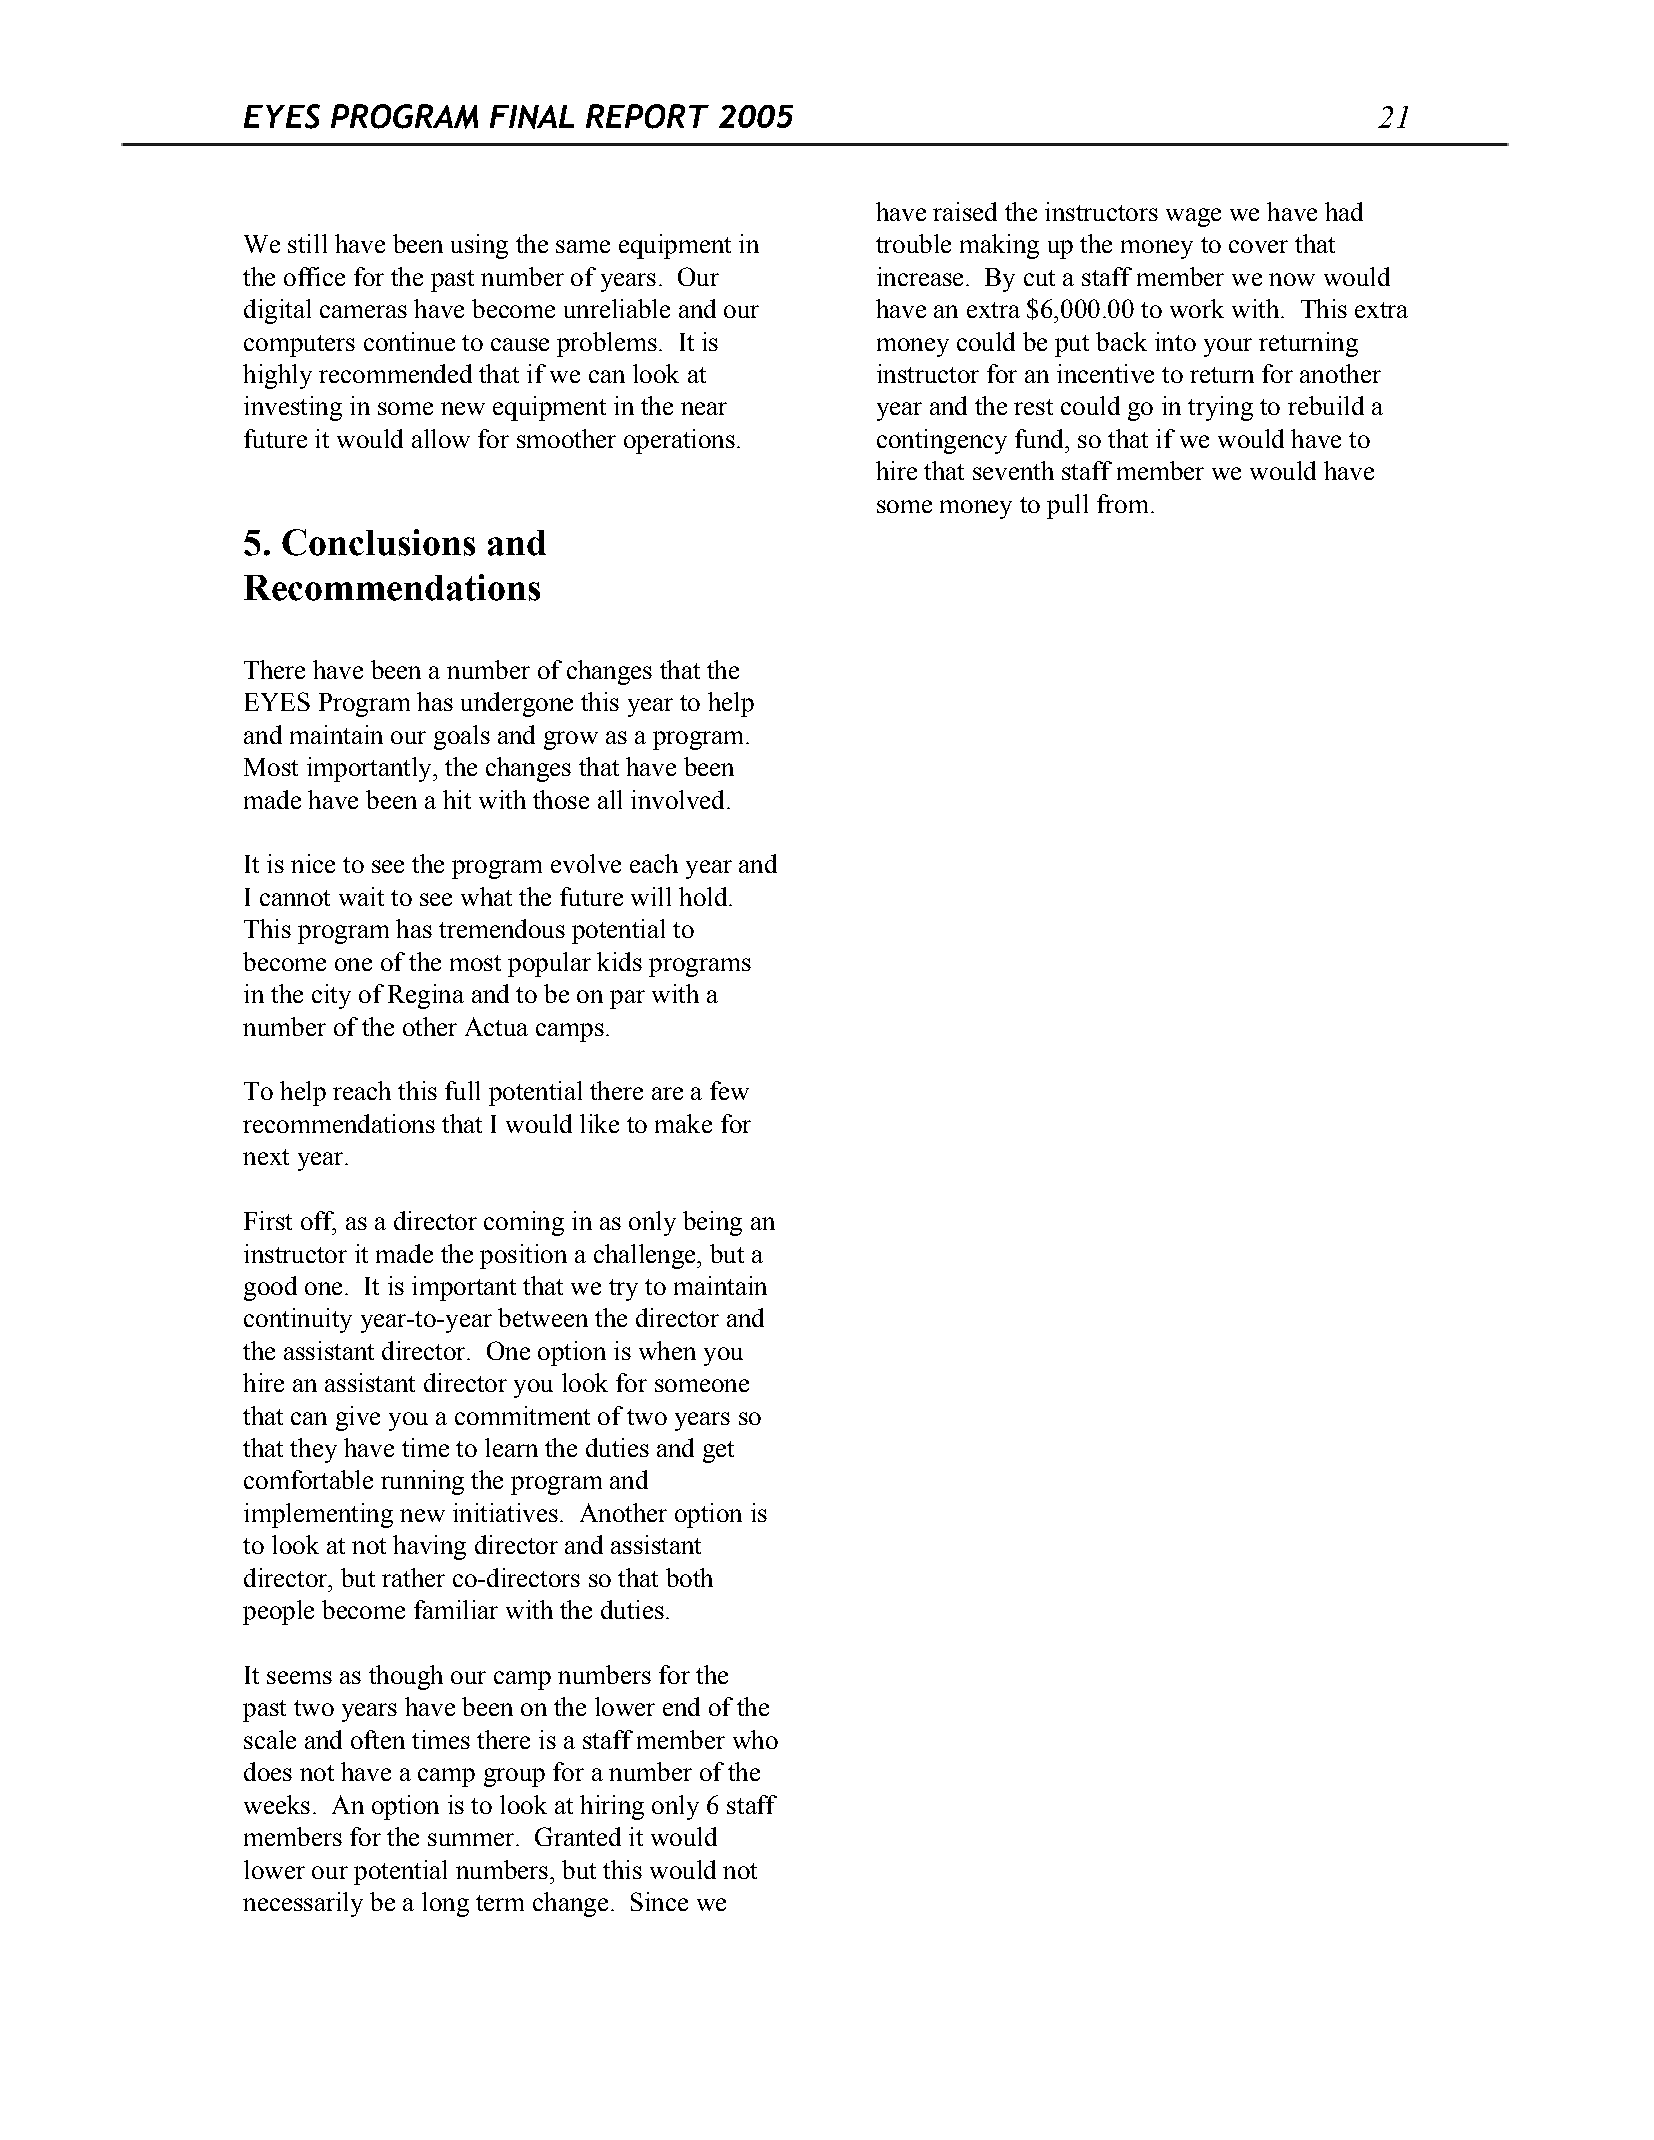 The image size is (1654, 2140). Describe the element at coordinates (755, 1739) in the page. I see `who` at that location.
